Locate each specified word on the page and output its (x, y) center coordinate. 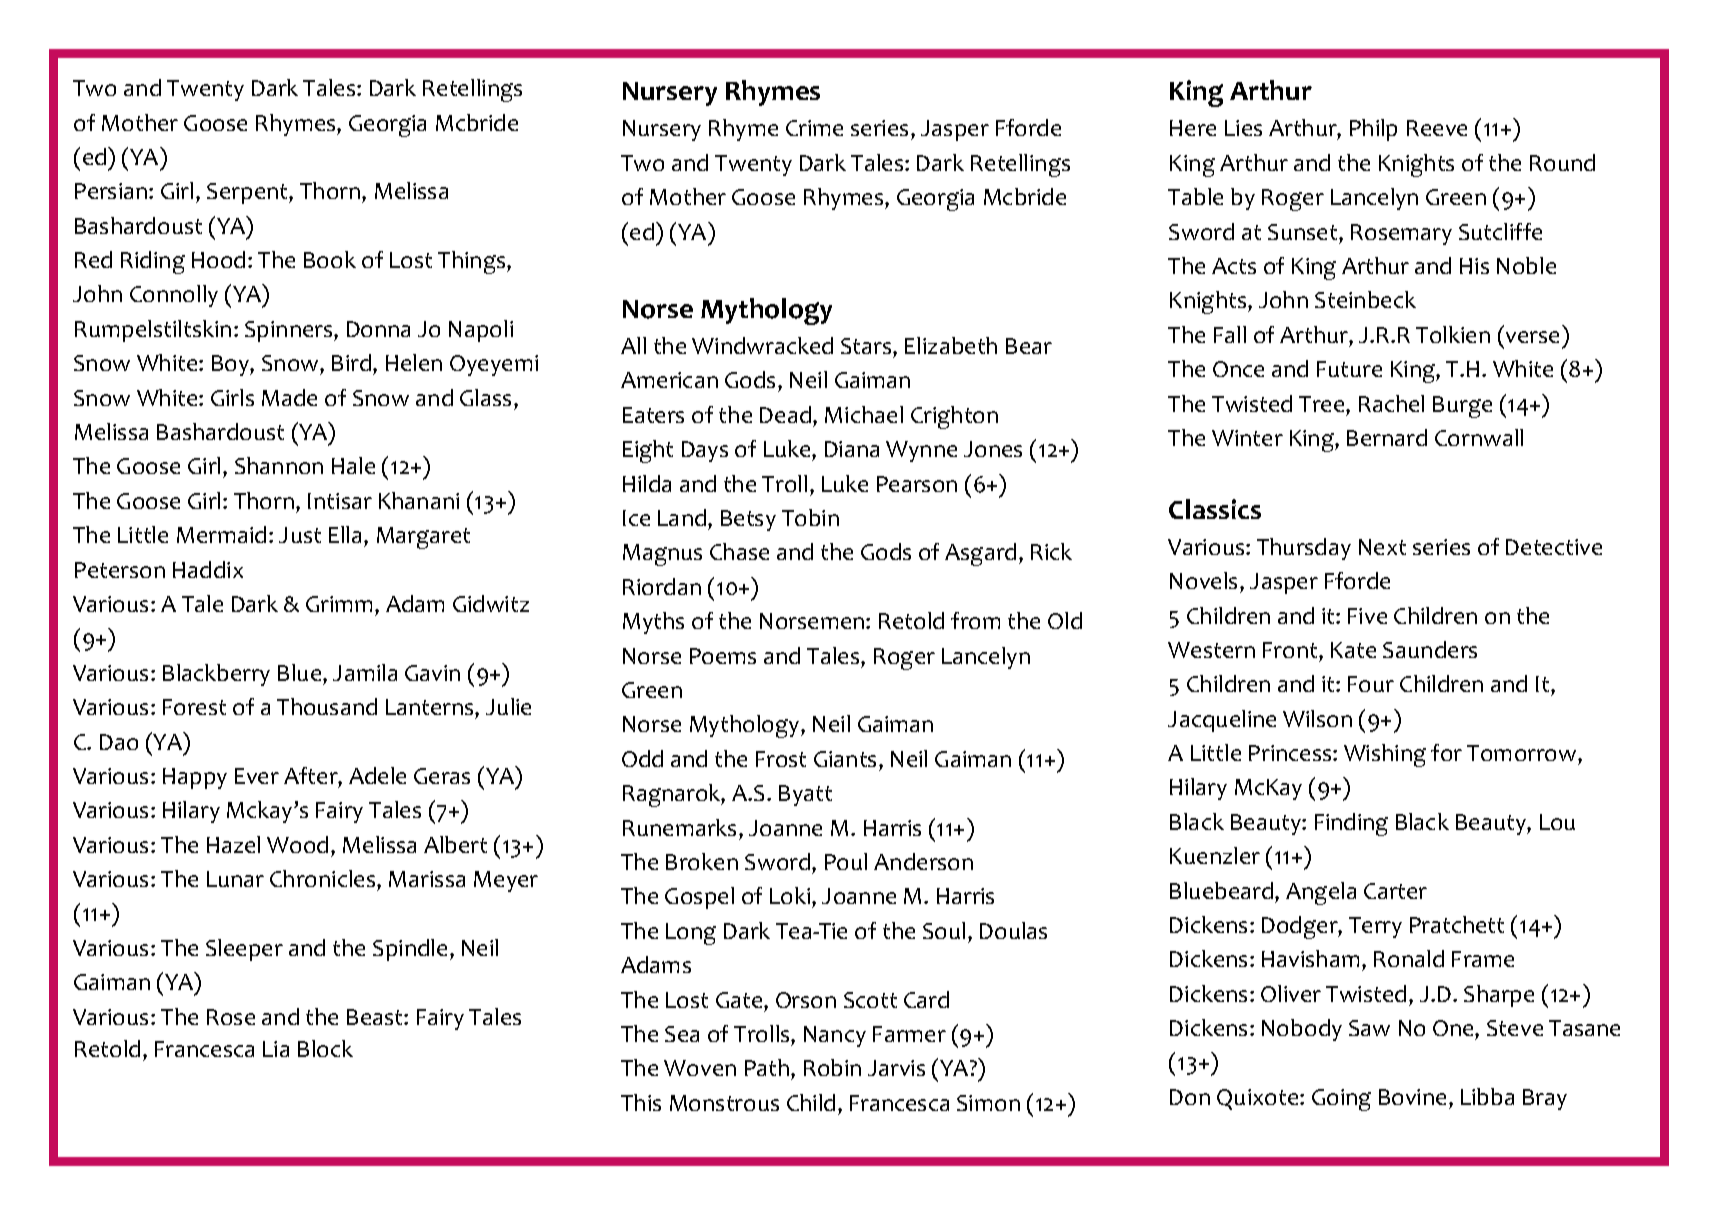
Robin (832, 1067)
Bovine (1412, 1097)
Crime (814, 128)
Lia (276, 1049)
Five (1367, 616)
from (975, 620)
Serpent (248, 193)
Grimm (341, 604)
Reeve (1437, 128)
